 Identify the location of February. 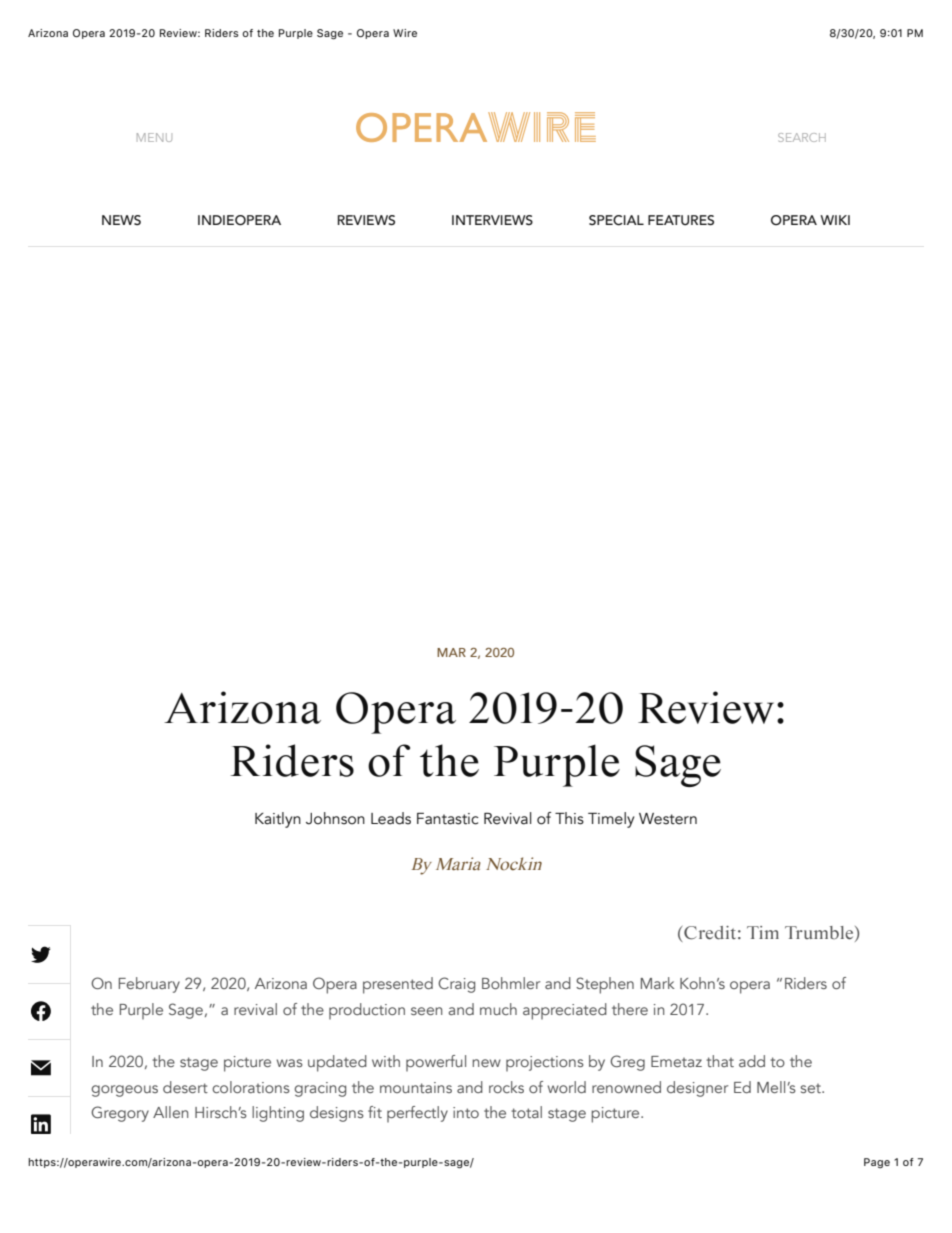
(149, 985).
